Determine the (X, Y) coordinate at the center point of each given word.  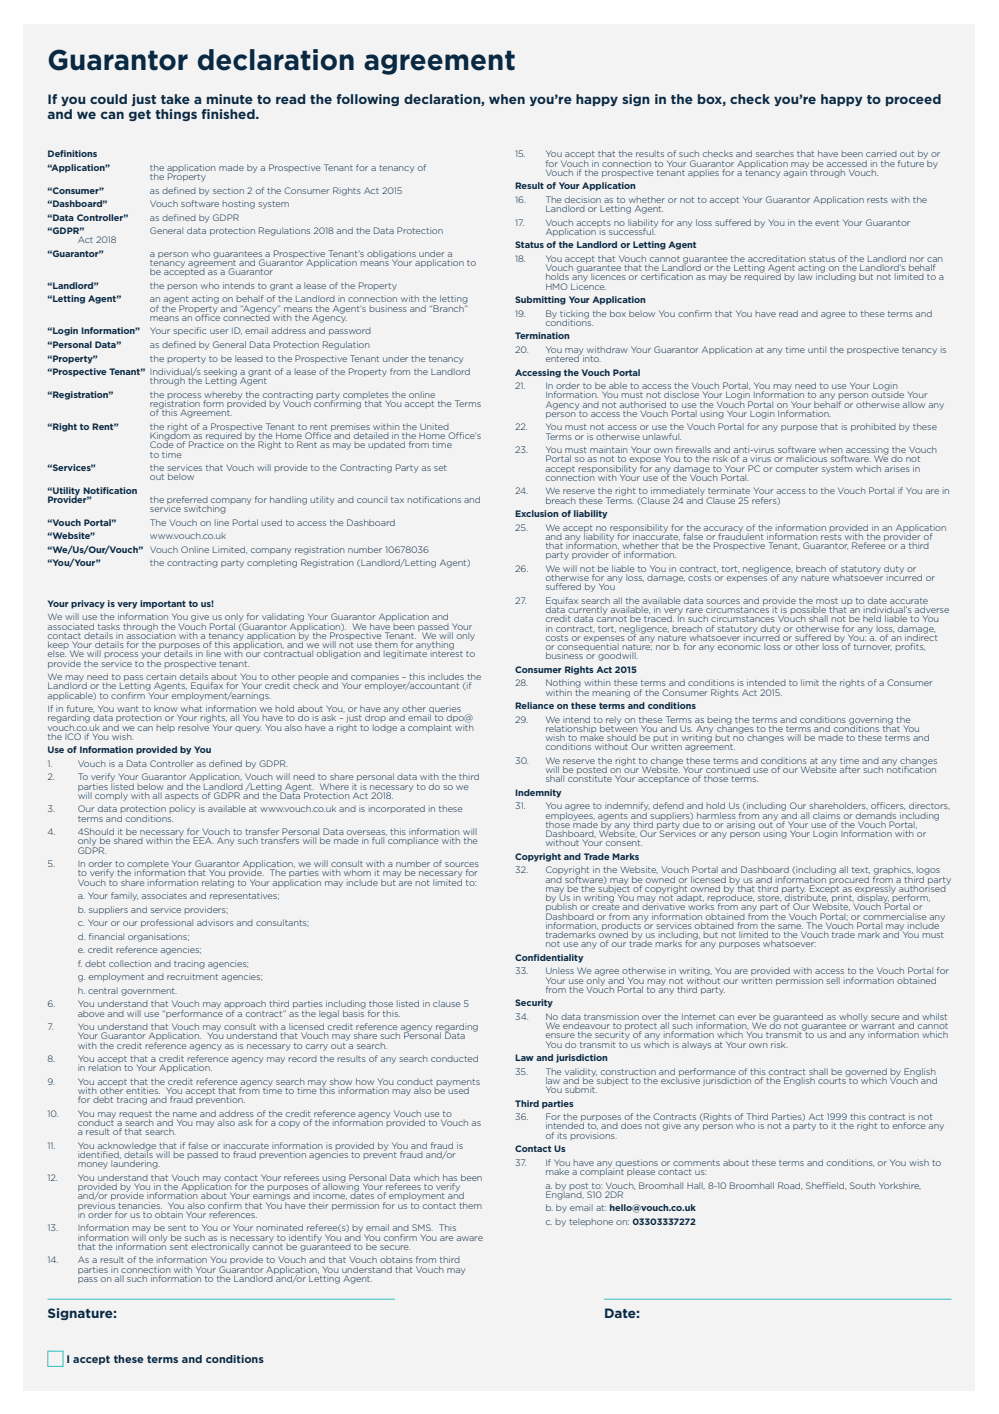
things (176, 115)
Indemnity (538, 793)
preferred (187, 501)
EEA (203, 840)
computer (797, 469)
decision (583, 199)
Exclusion (537, 513)
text (861, 870)
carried (881, 153)
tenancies (140, 1205)
